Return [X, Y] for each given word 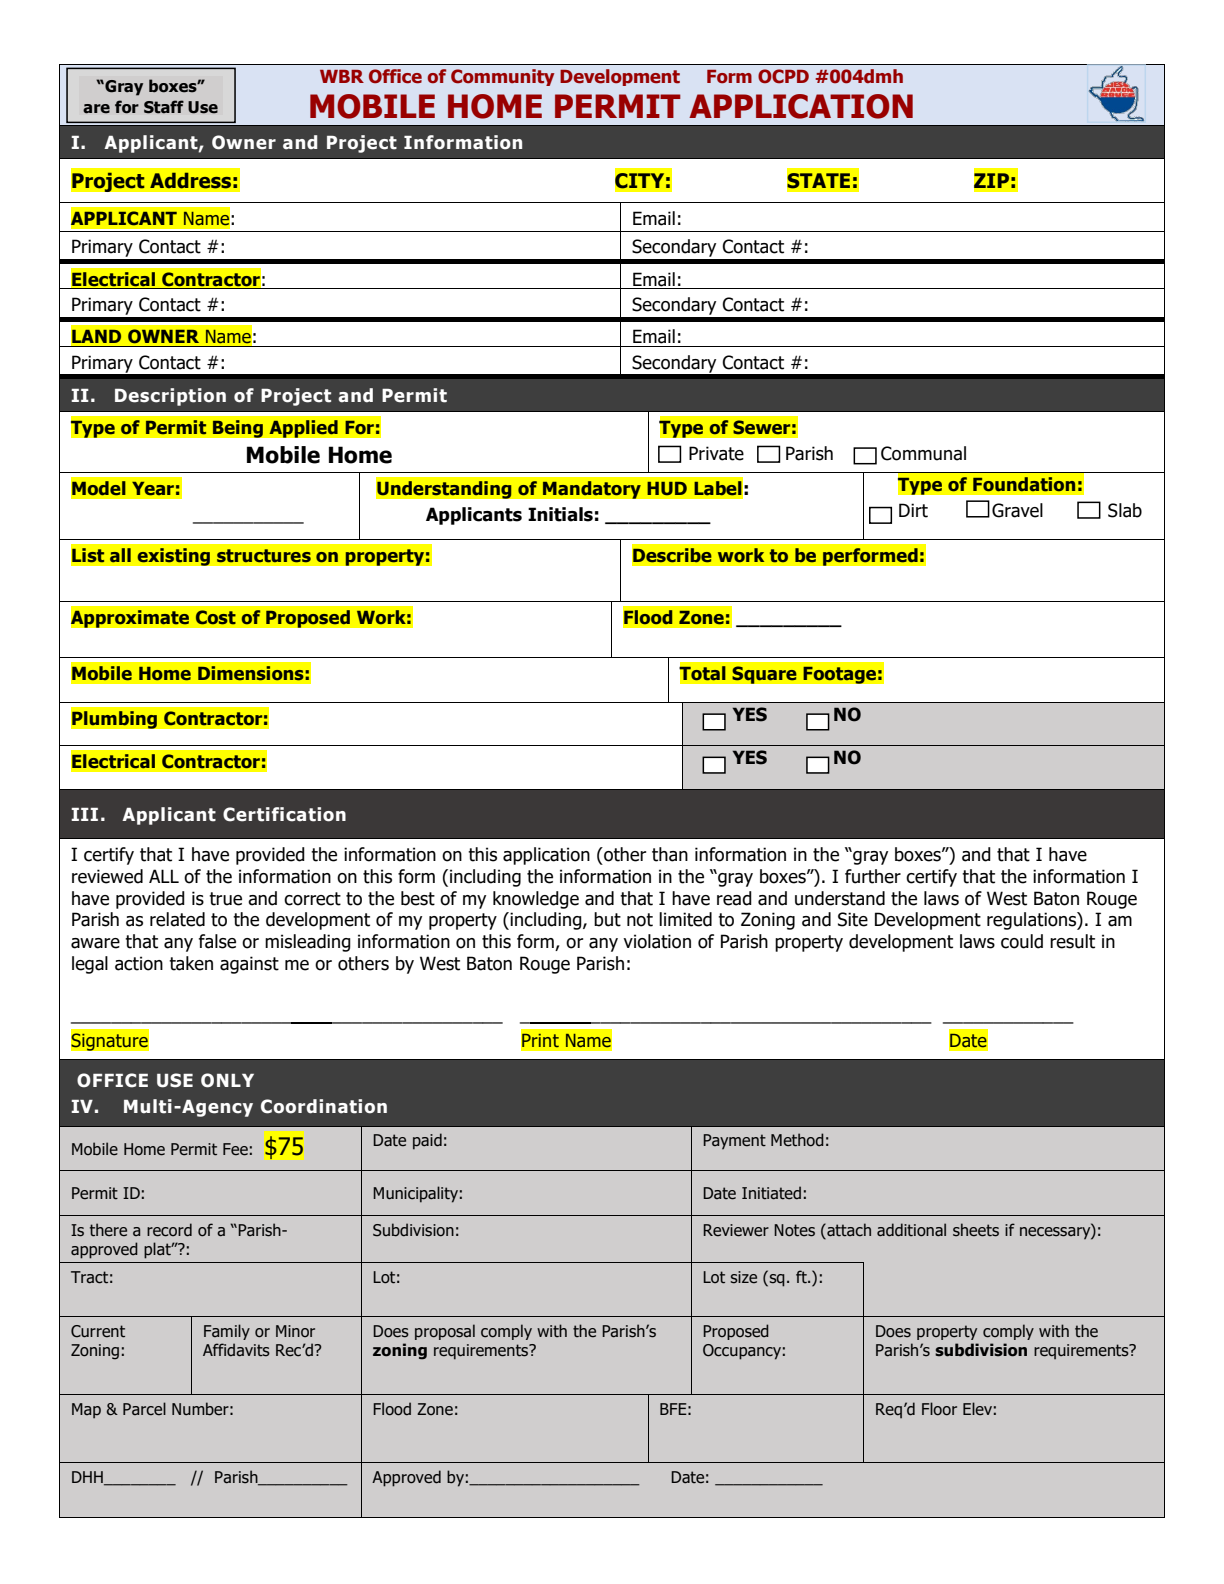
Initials [560, 514]
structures [264, 556]
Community [502, 77]
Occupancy [742, 1352]
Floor [939, 1409]
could [1022, 941]
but [607, 919]
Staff [164, 107]
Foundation [1024, 484]
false [217, 941]
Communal [923, 453]
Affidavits [236, 1350]
